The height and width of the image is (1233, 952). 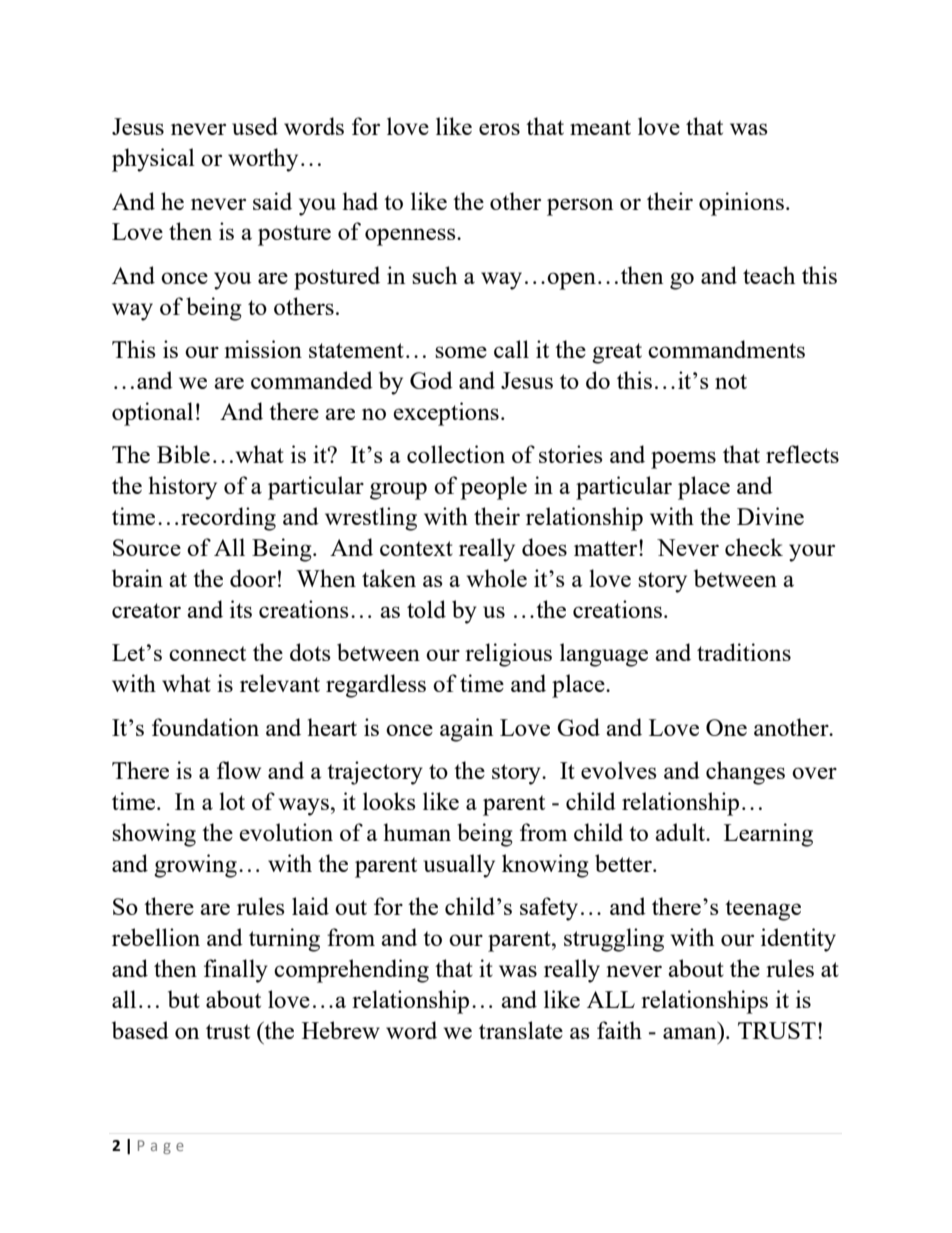 What do you see at coordinates (499, 129) in the image?
I see `eros` at bounding box center [499, 129].
